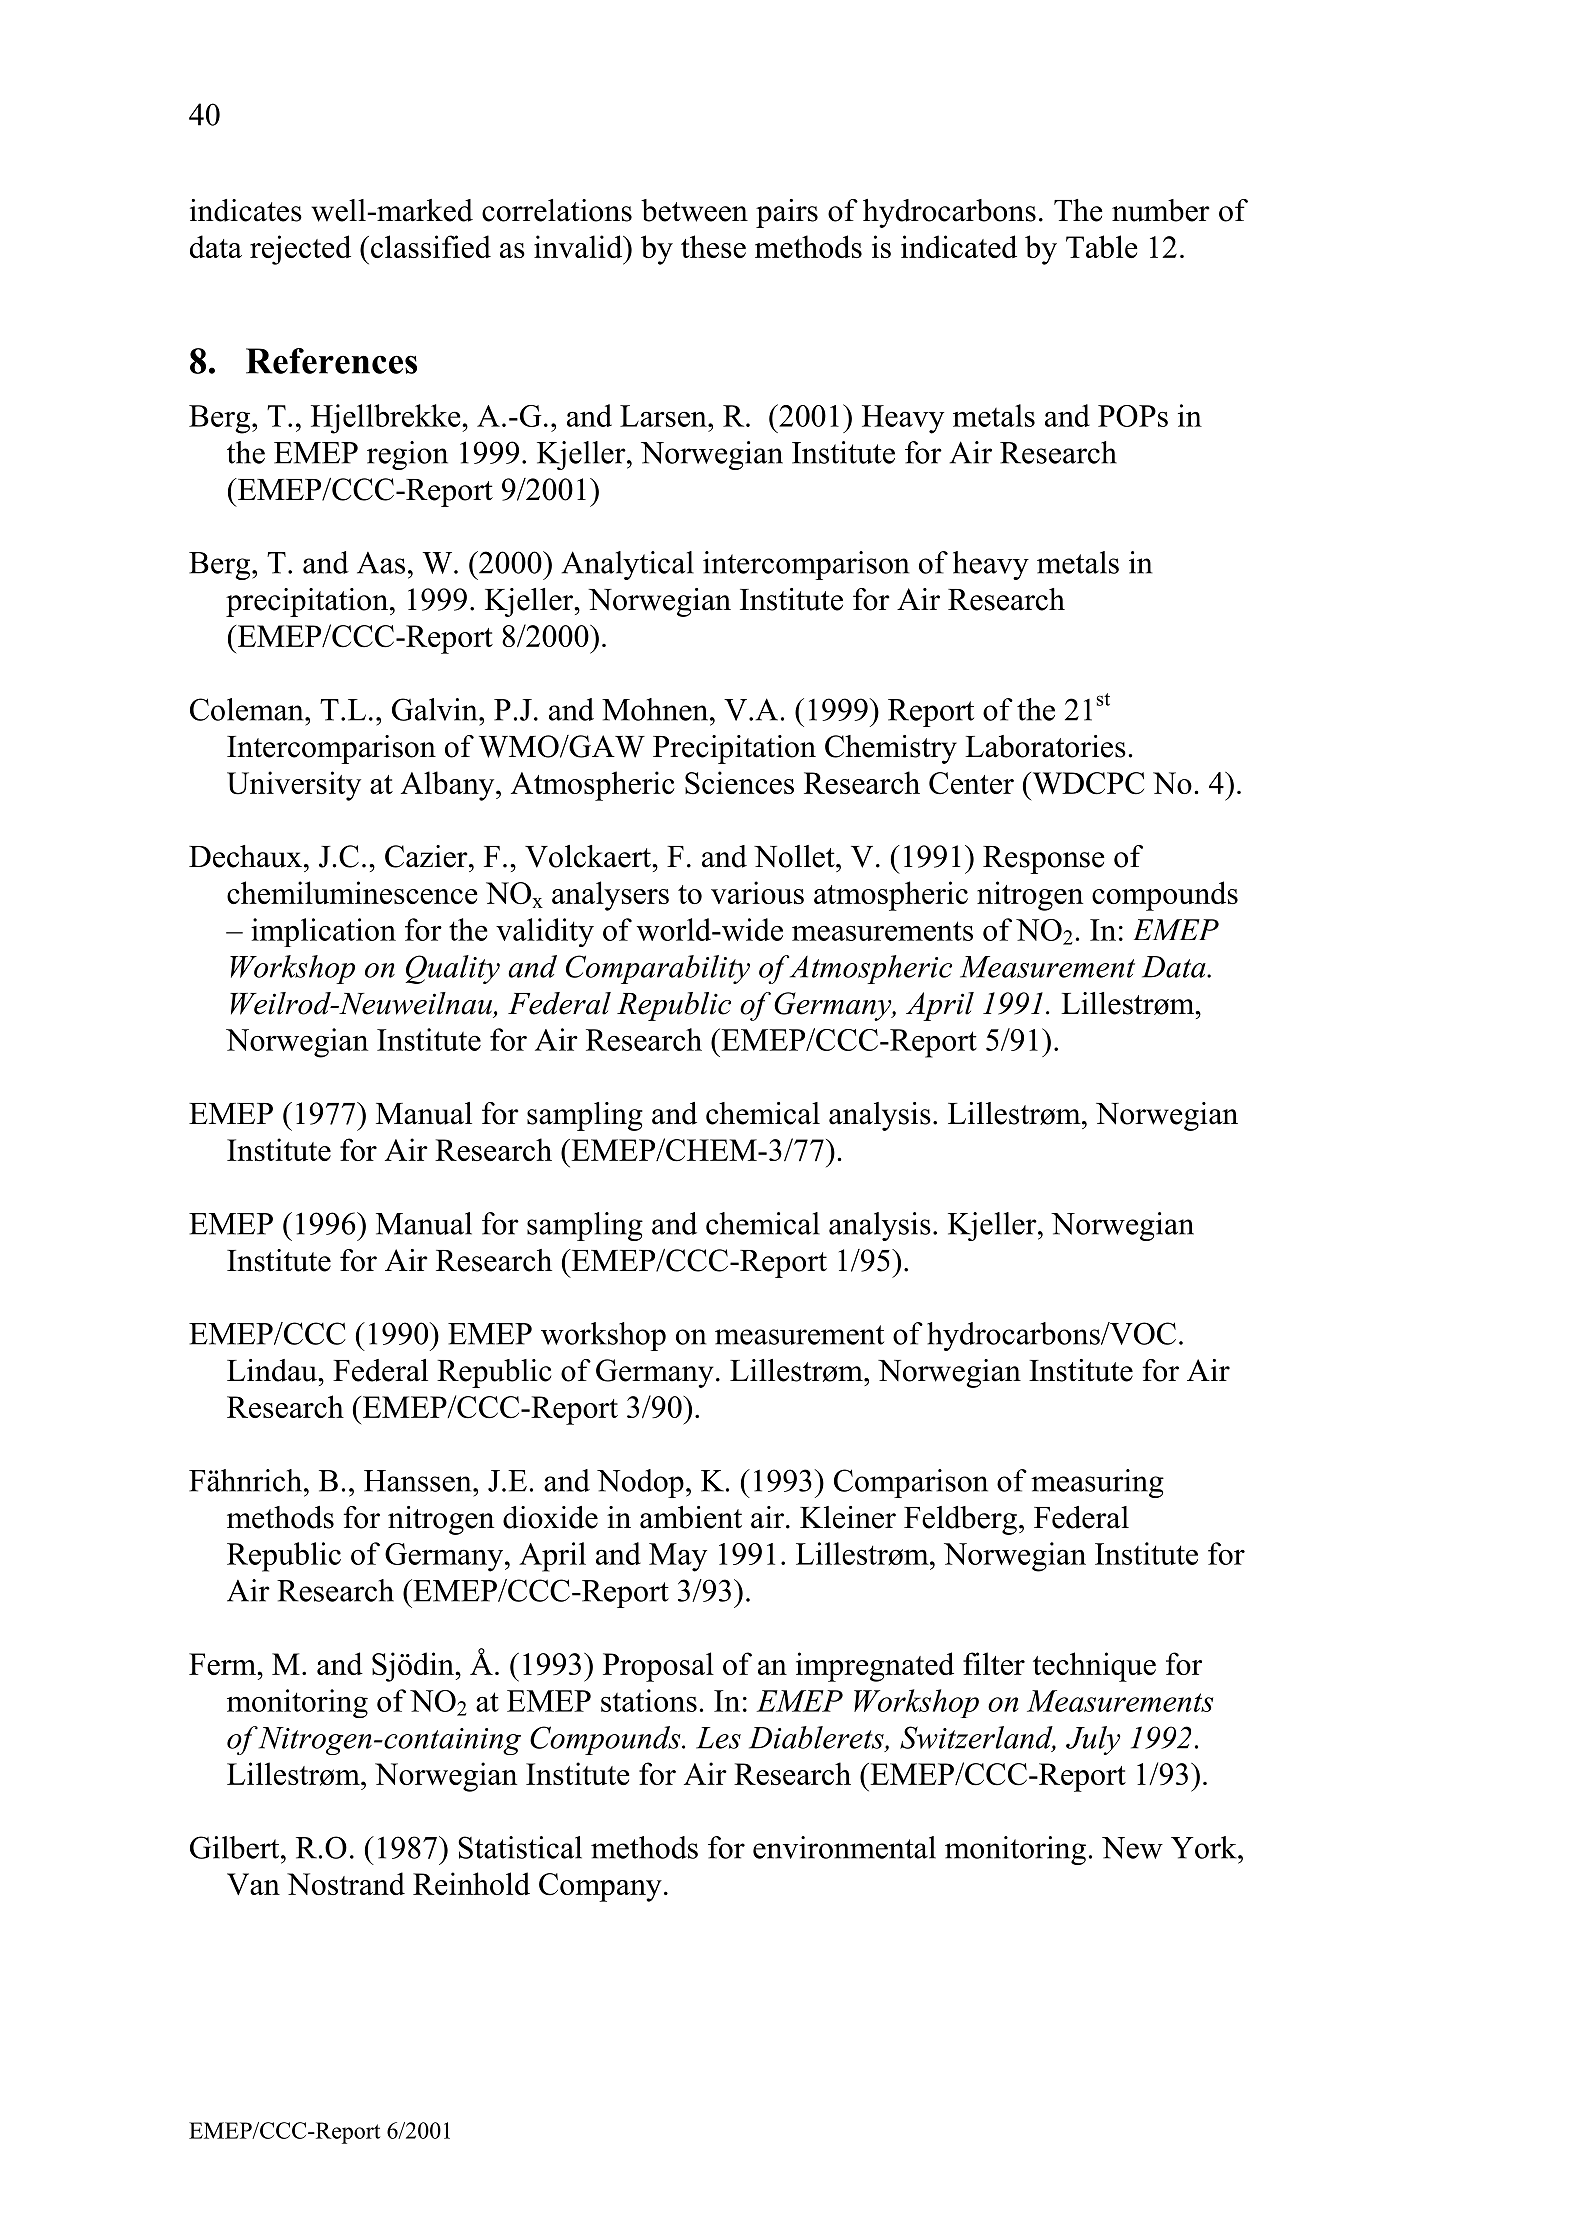 The image size is (1583, 2240). Describe the element at coordinates (713, 246) in the screenshot. I see `these` at that location.
